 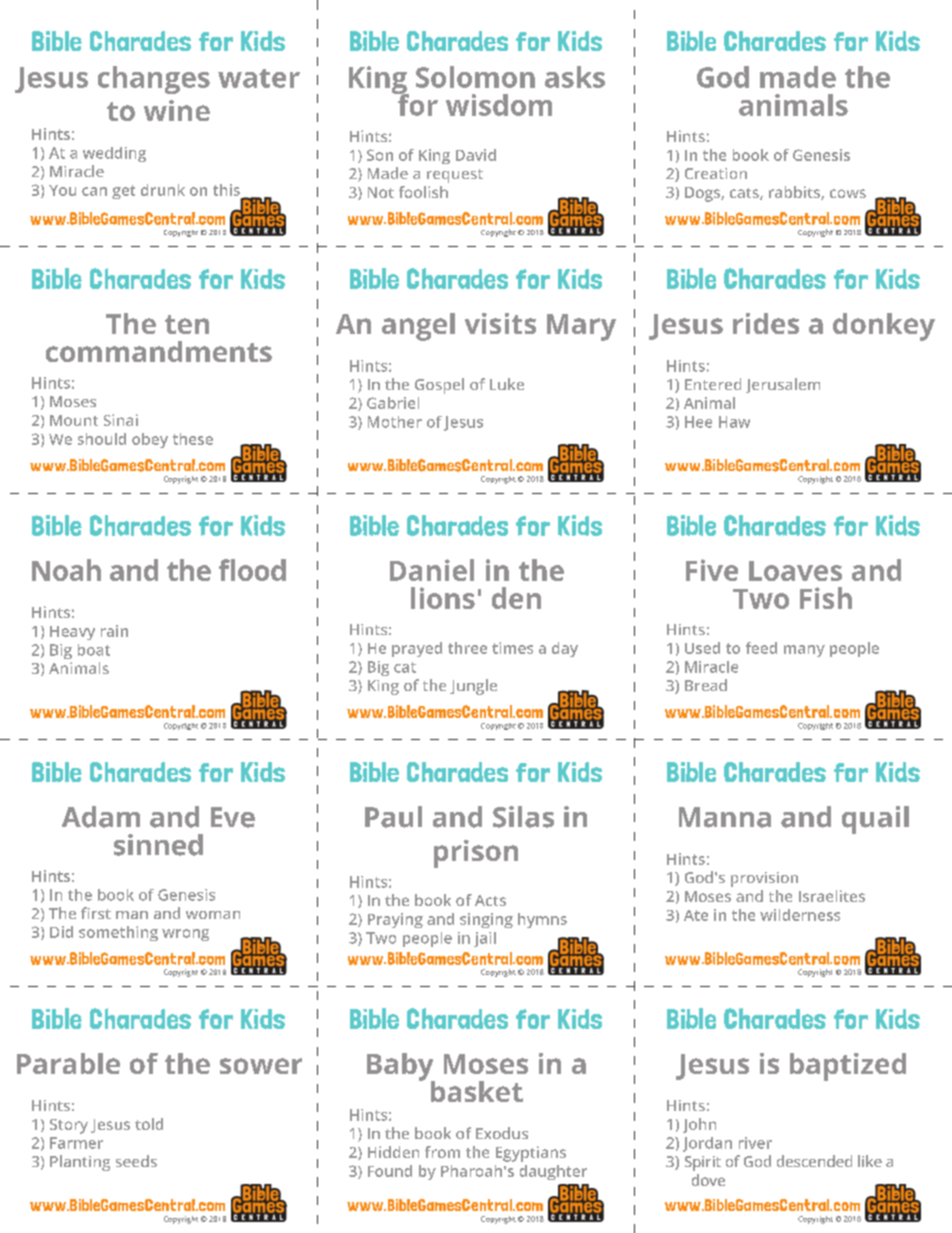 I want to click on three, so click(x=467, y=648).
